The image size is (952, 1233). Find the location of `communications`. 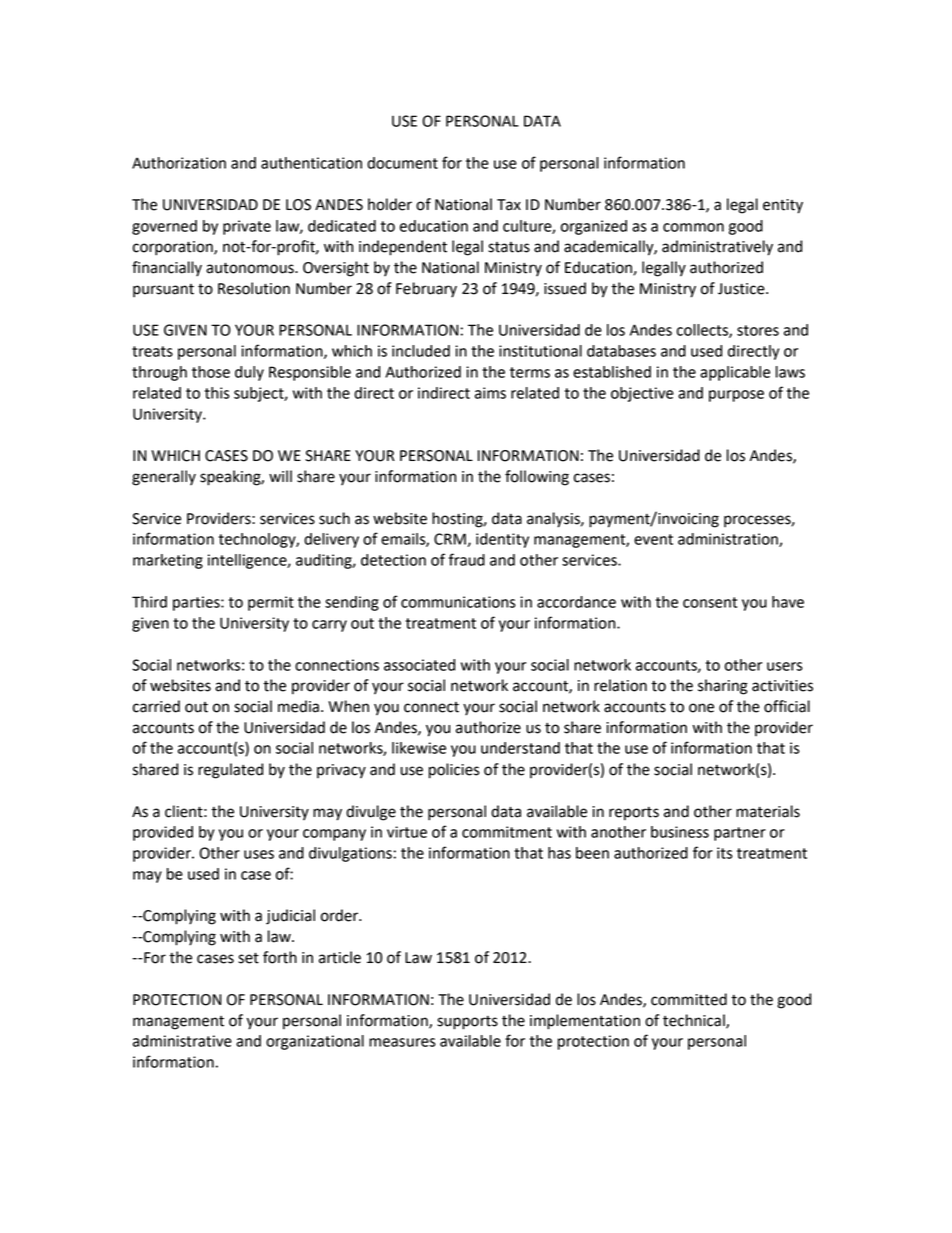

communications is located at coordinates (458, 602).
